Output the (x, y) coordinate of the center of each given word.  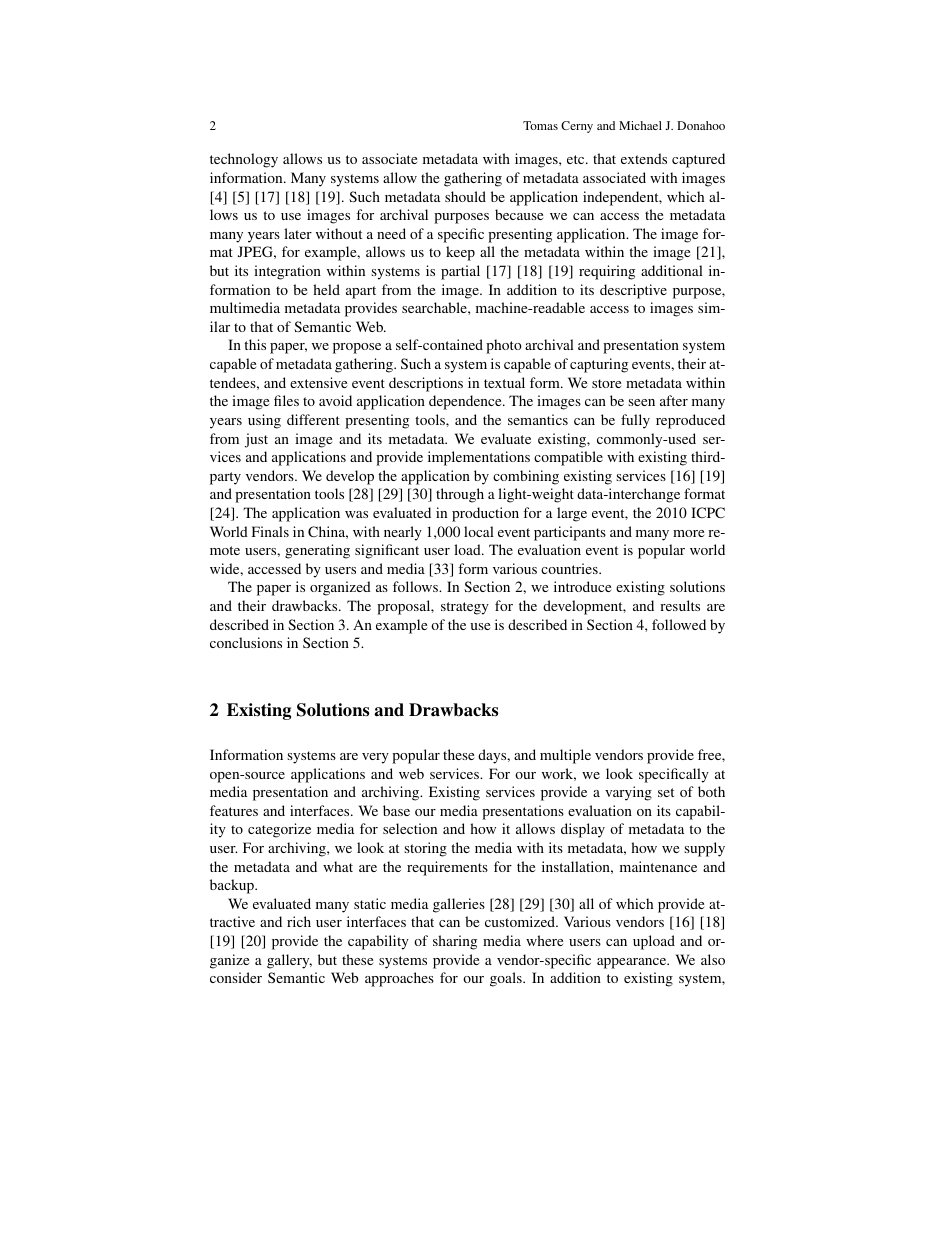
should (465, 196)
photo (504, 346)
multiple (565, 756)
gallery (289, 961)
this (255, 344)
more (688, 533)
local (479, 531)
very (375, 758)
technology (244, 160)
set (666, 792)
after (674, 400)
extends (644, 158)
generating (317, 551)
